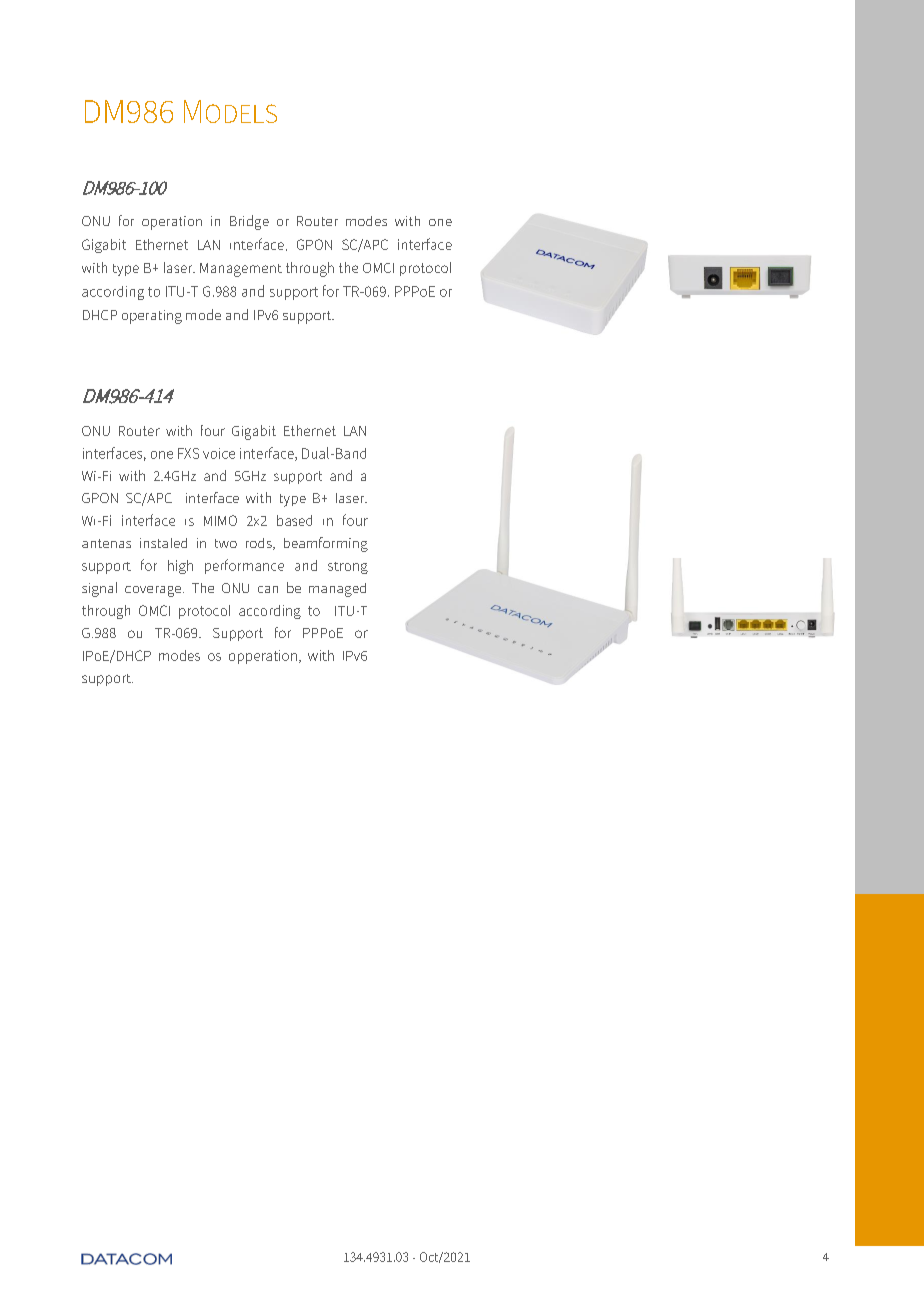 This page has width=924, height=1308. What do you see at coordinates (188, 453) in the page?
I see `FXS` at bounding box center [188, 453].
